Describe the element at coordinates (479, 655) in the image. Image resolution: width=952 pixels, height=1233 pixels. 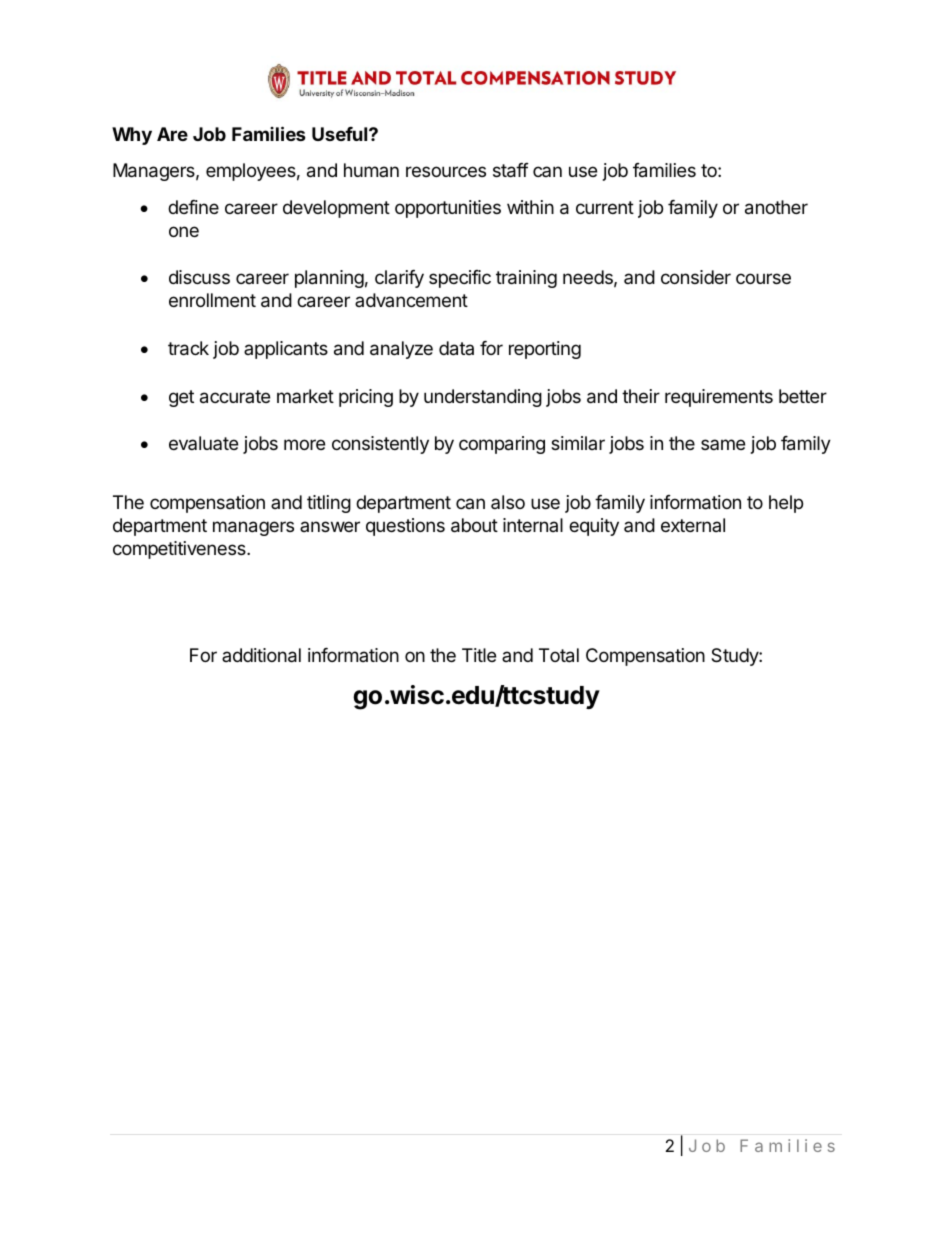
I see `Title` at that location.
